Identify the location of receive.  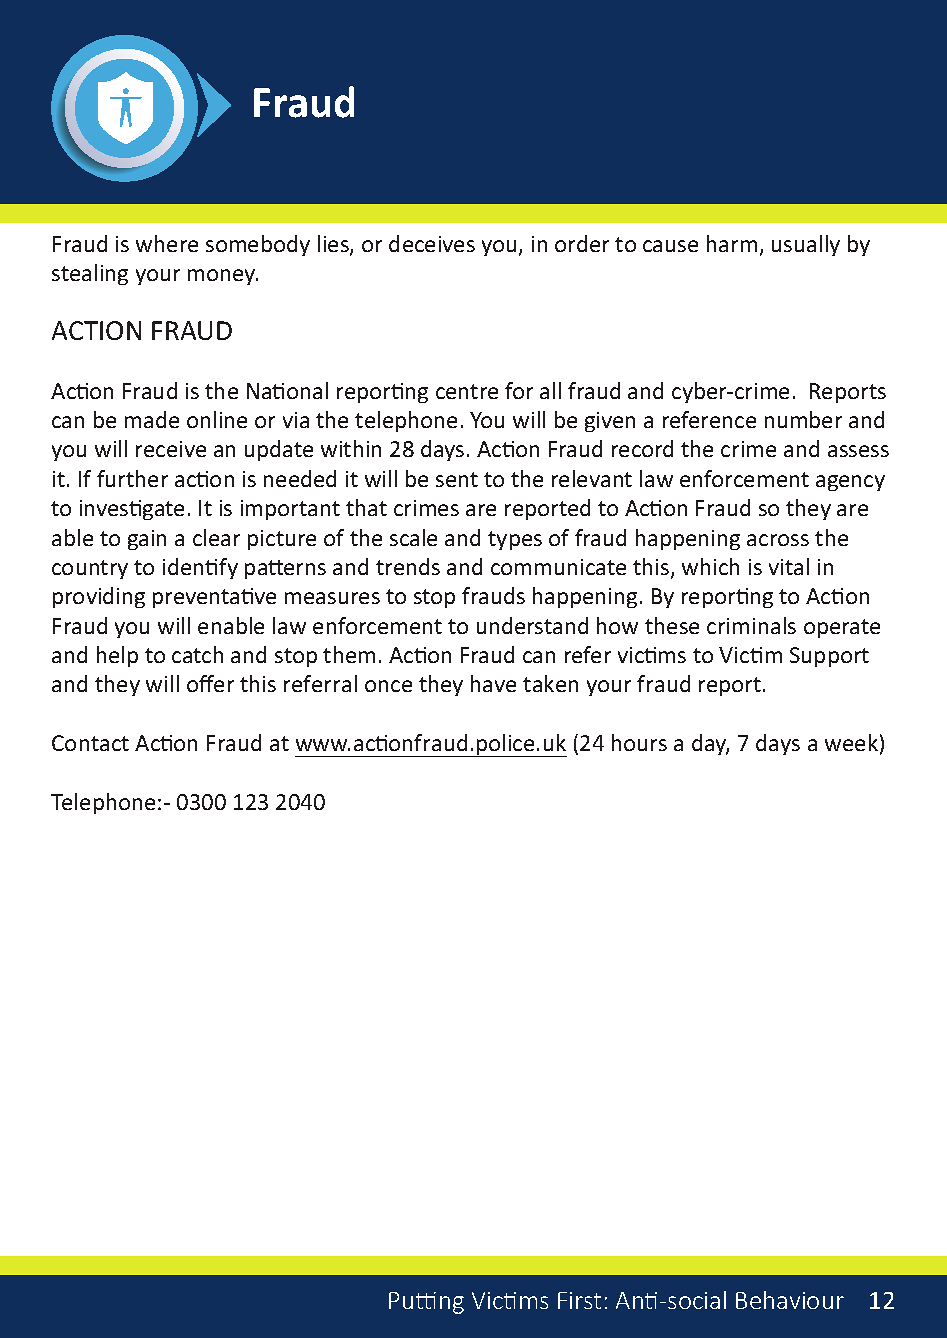
(171, 449).
